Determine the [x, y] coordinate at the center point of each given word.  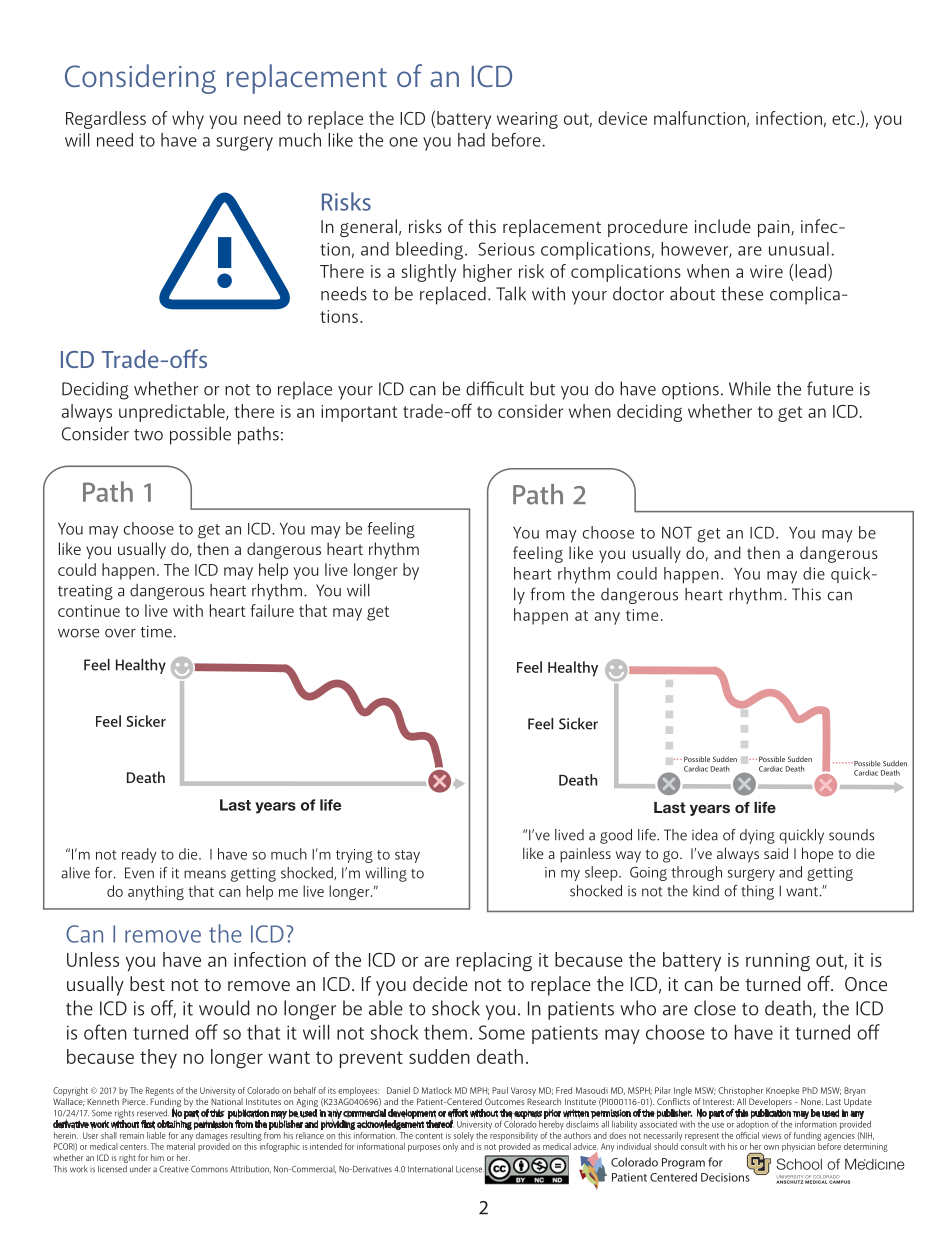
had [471, 140]
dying [757, 836]
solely [464, 1136]
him [157, 1157]
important [359, 413]
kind [706, 891]
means [205, 874]
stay [407, 856]
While [750, 388]
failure [272, 610]
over [120, 633]
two [148, 435]
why [188, 120]
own [771, 1147]
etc [845, 119]
